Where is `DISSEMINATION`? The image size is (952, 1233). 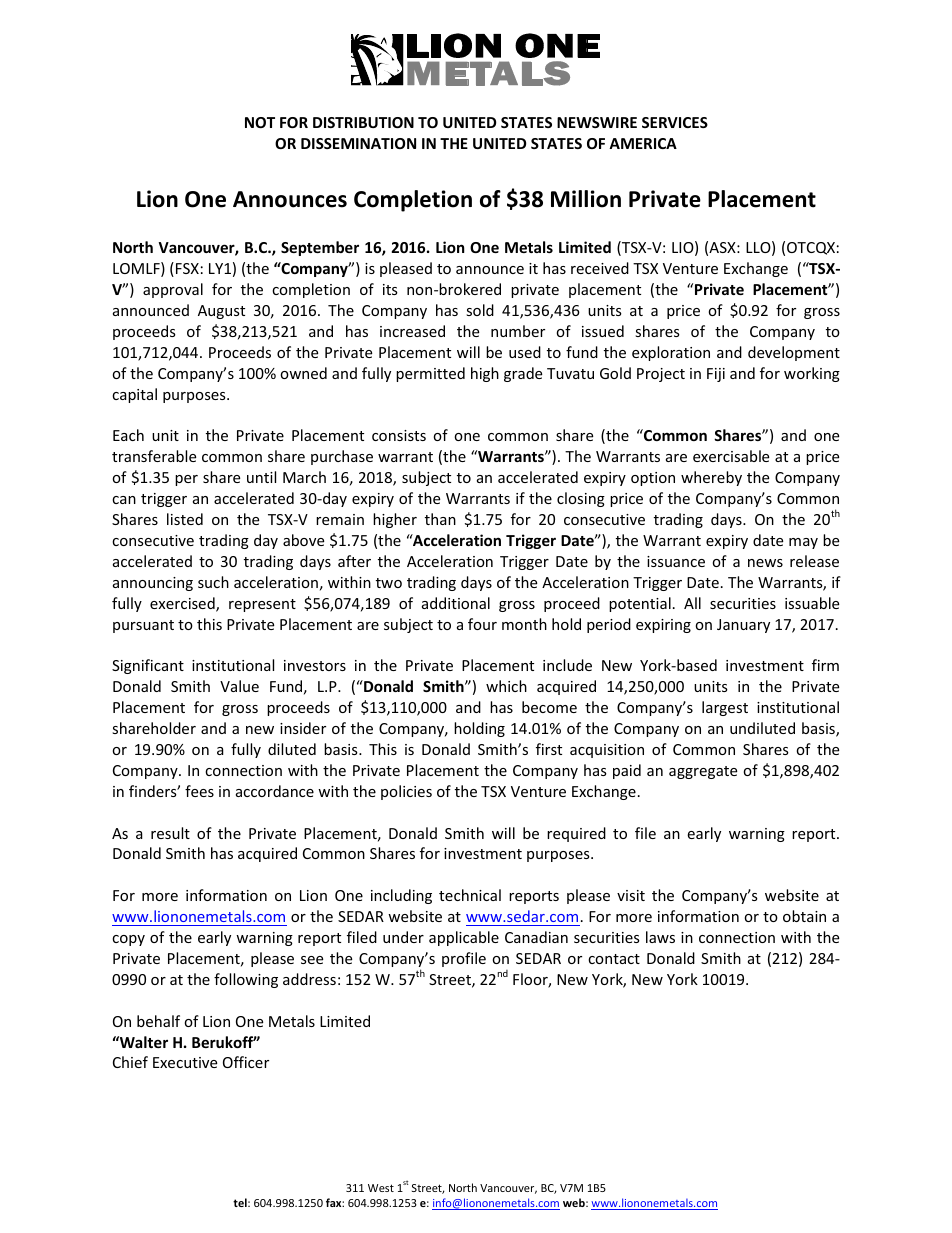
DISSEMINATION is located at coordinates (358, 143).
